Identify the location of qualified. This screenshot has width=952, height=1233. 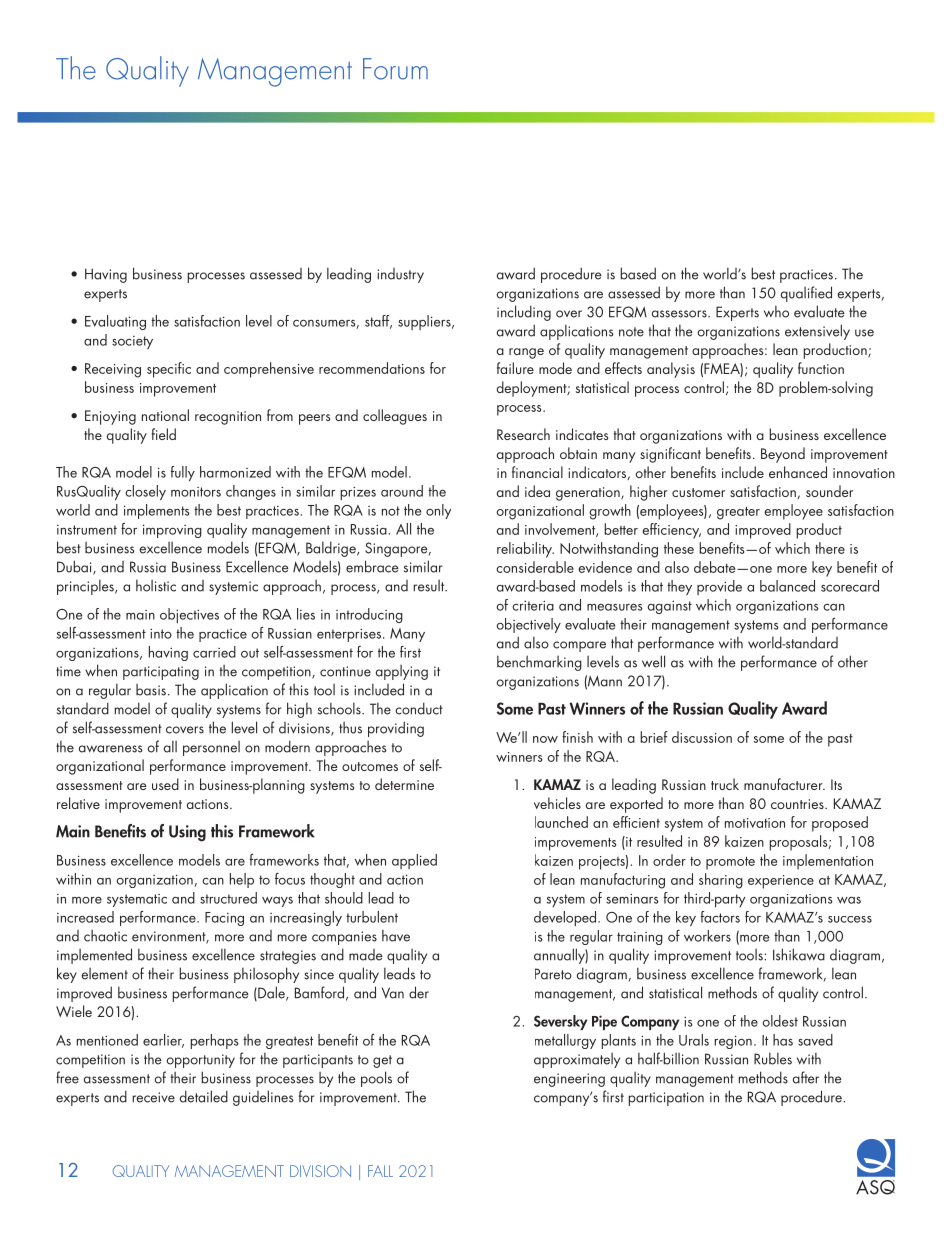
(806, 294).
